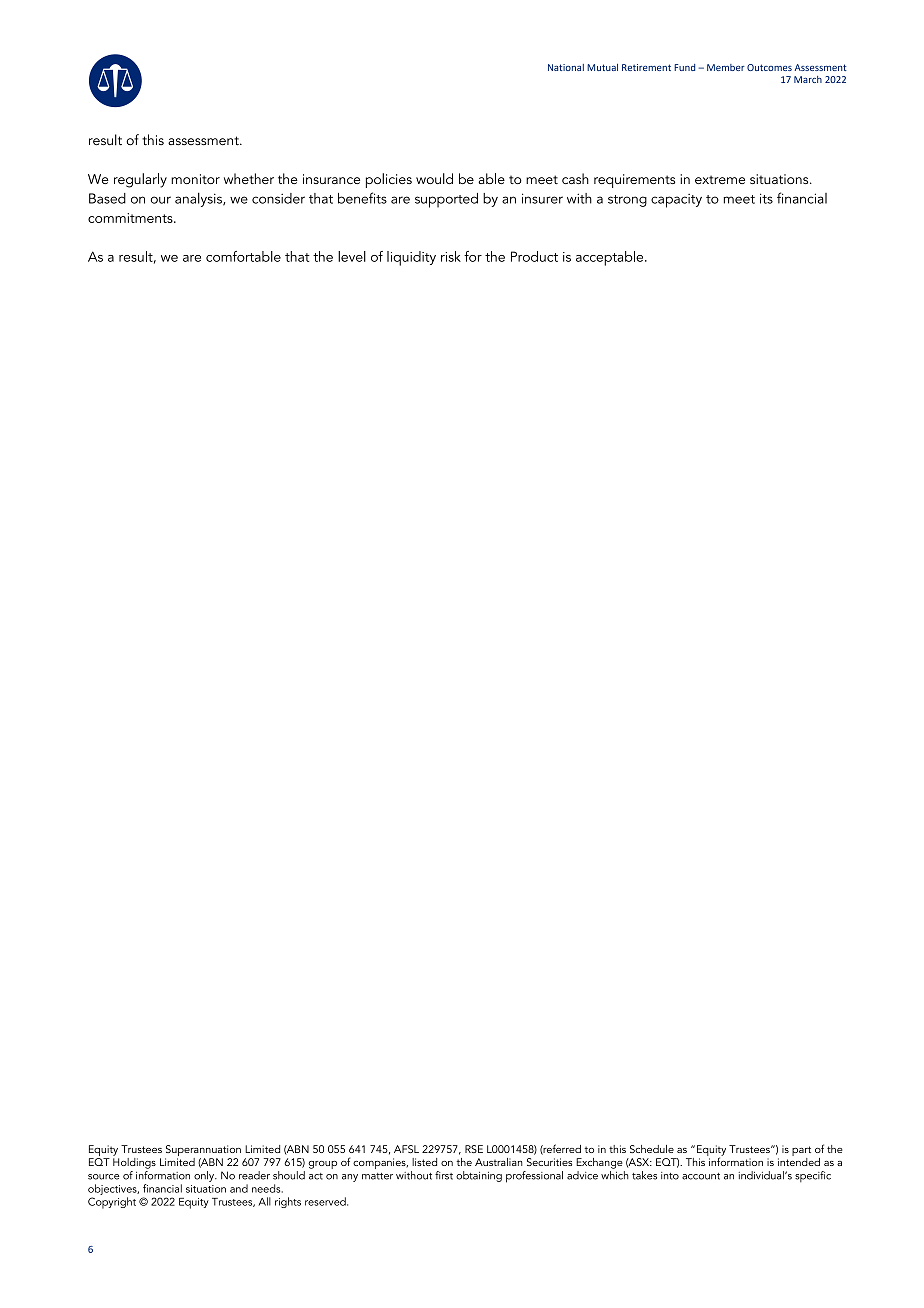 The image size is (924, 1308). What do you see at coordinates (352, 256) in the page?
I see `level` at bounding box center [352, 256].
